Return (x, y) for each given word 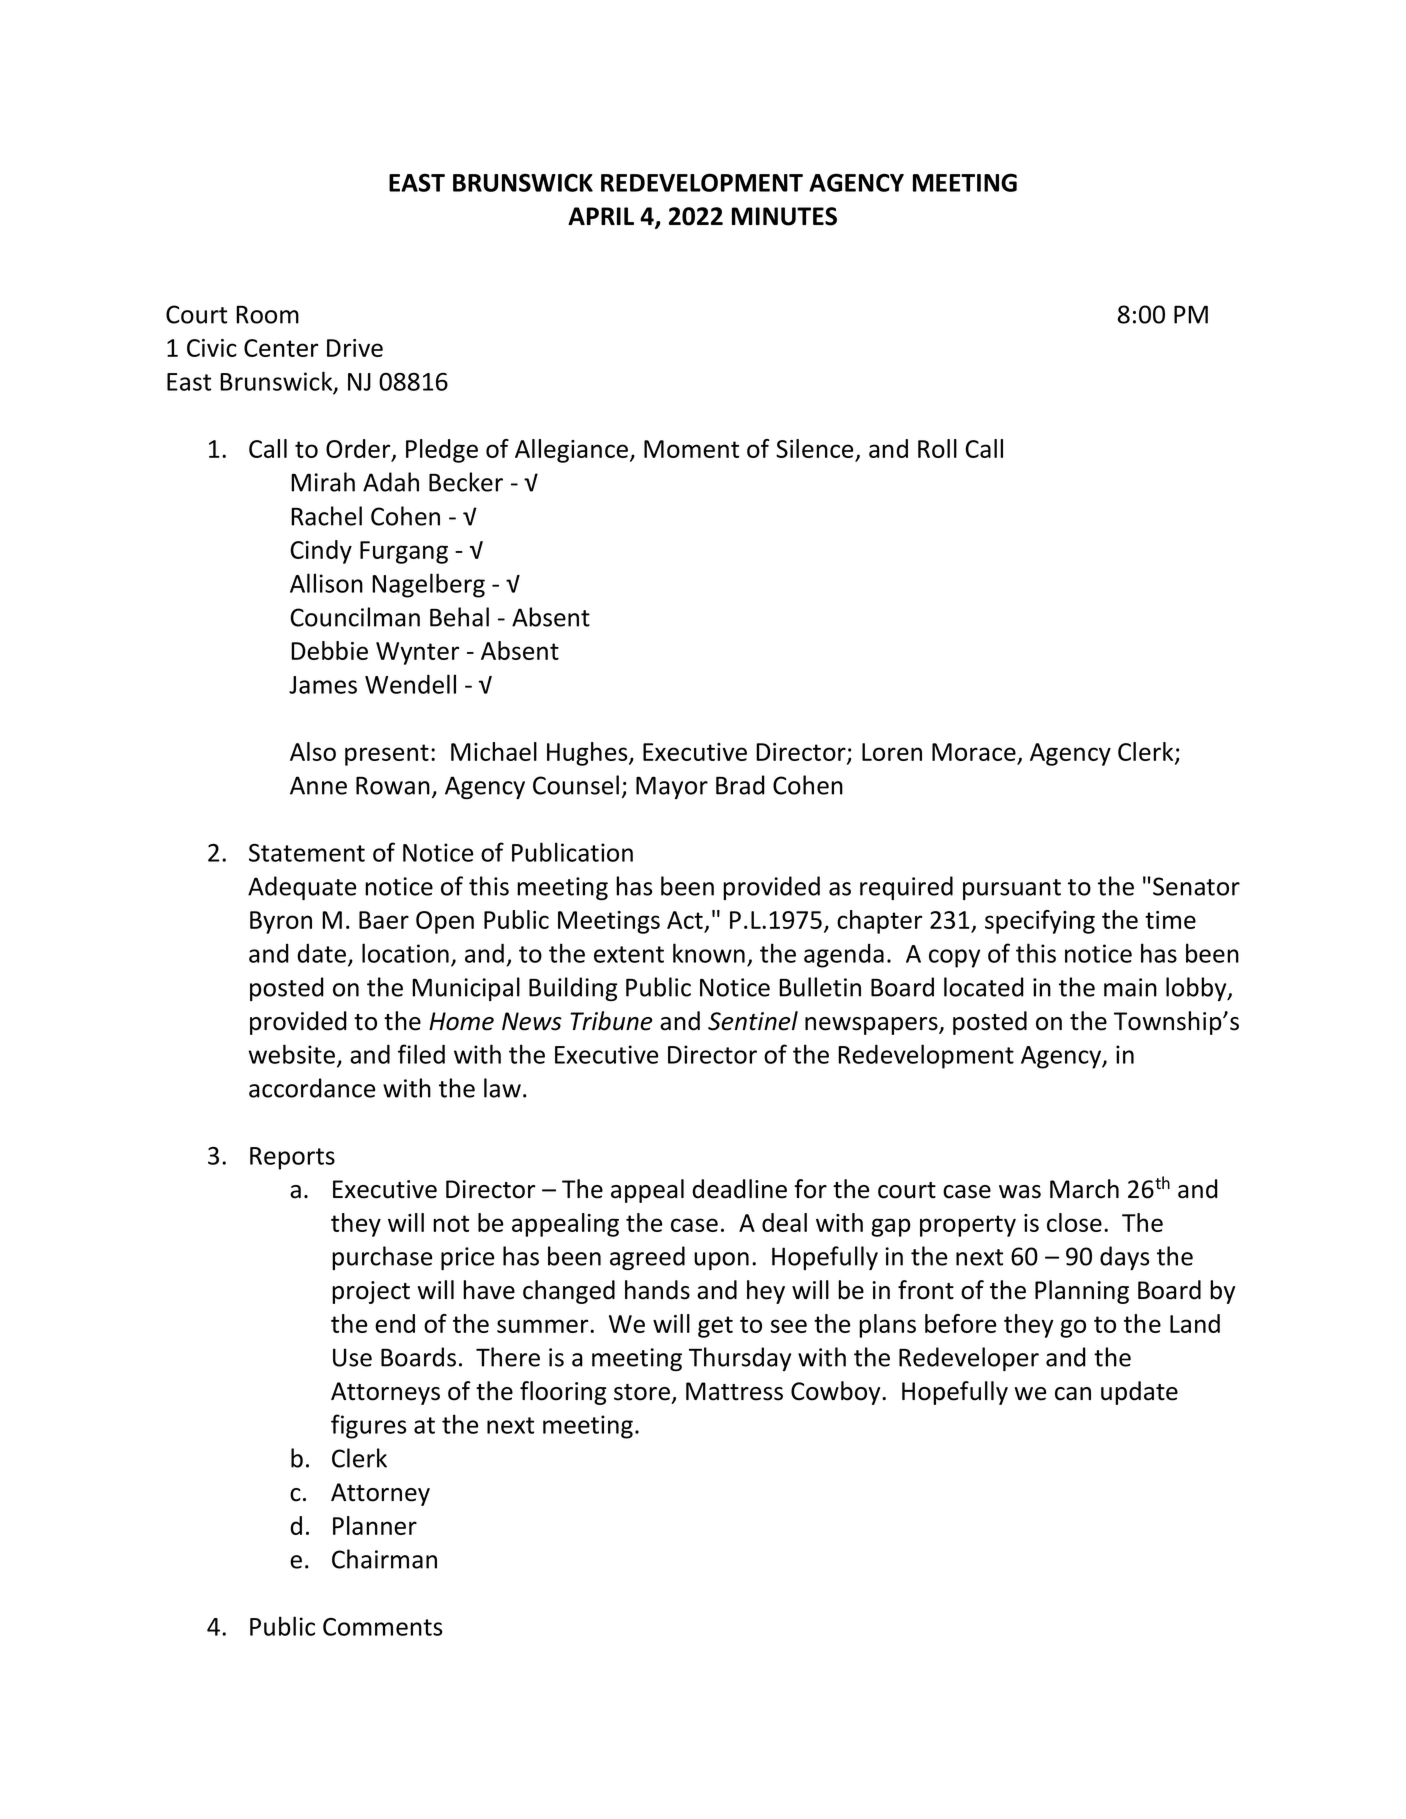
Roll (937, 448)
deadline (739, 1189)
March (1084, 1189)
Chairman (384, 1559)
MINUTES (784, 216)
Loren (892, 752)
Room (267, 314)
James (323, 685)
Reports (292, 1158)
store (642, 1392)
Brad (740, 785)
